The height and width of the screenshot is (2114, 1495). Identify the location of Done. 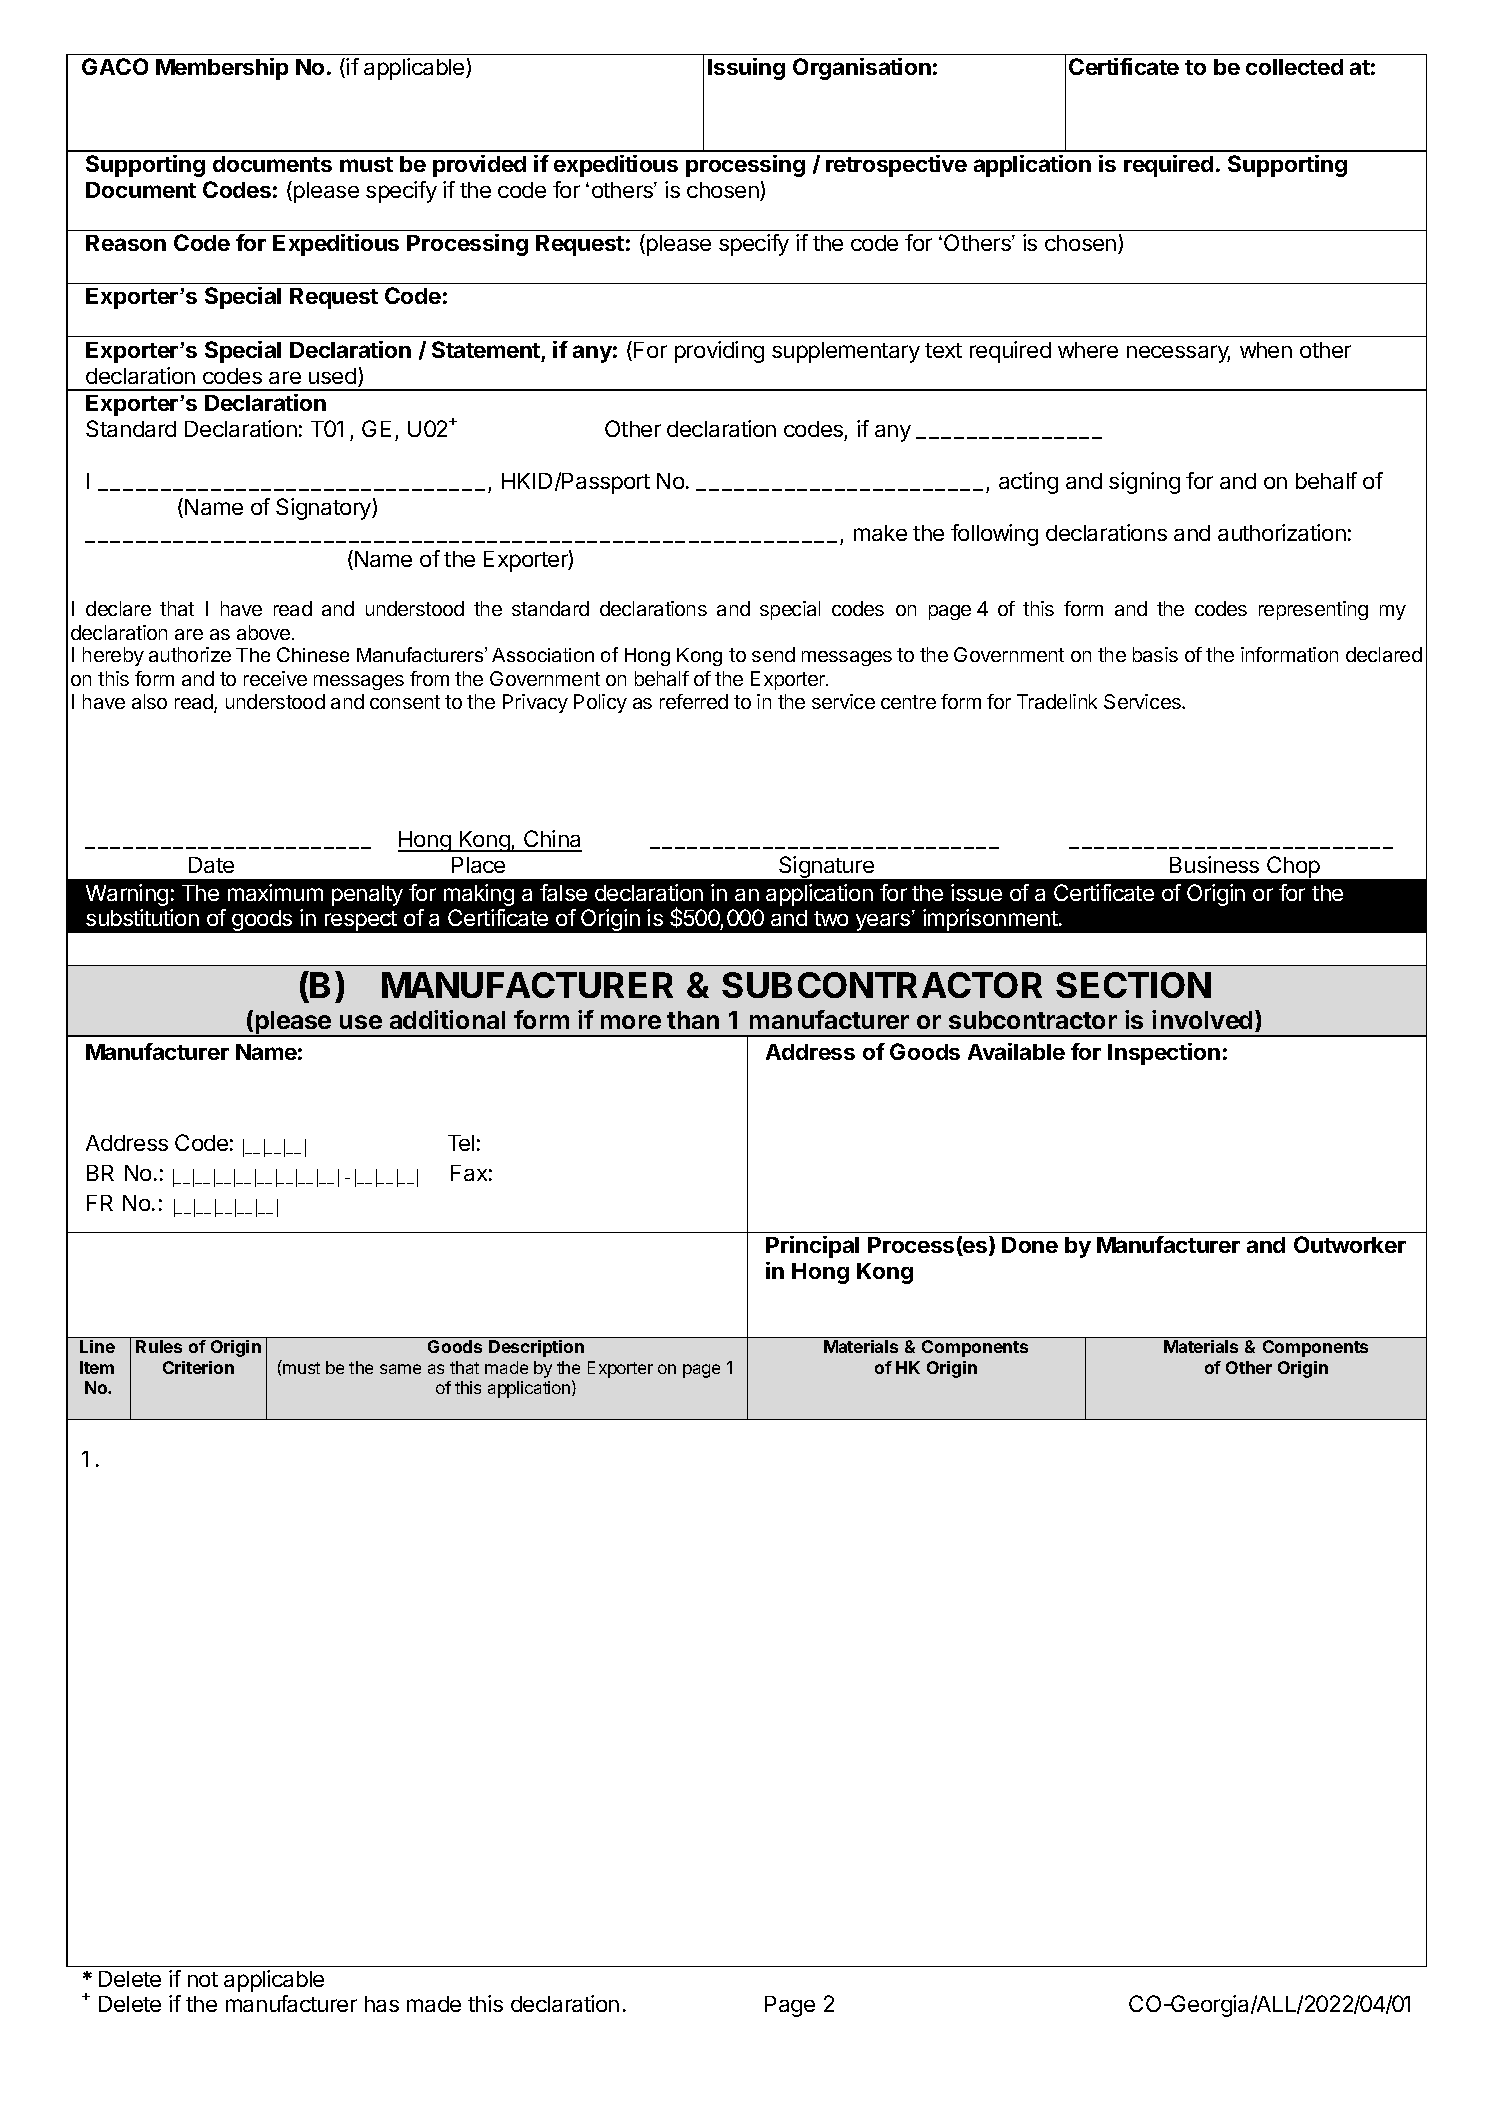
(1030, 1245).
